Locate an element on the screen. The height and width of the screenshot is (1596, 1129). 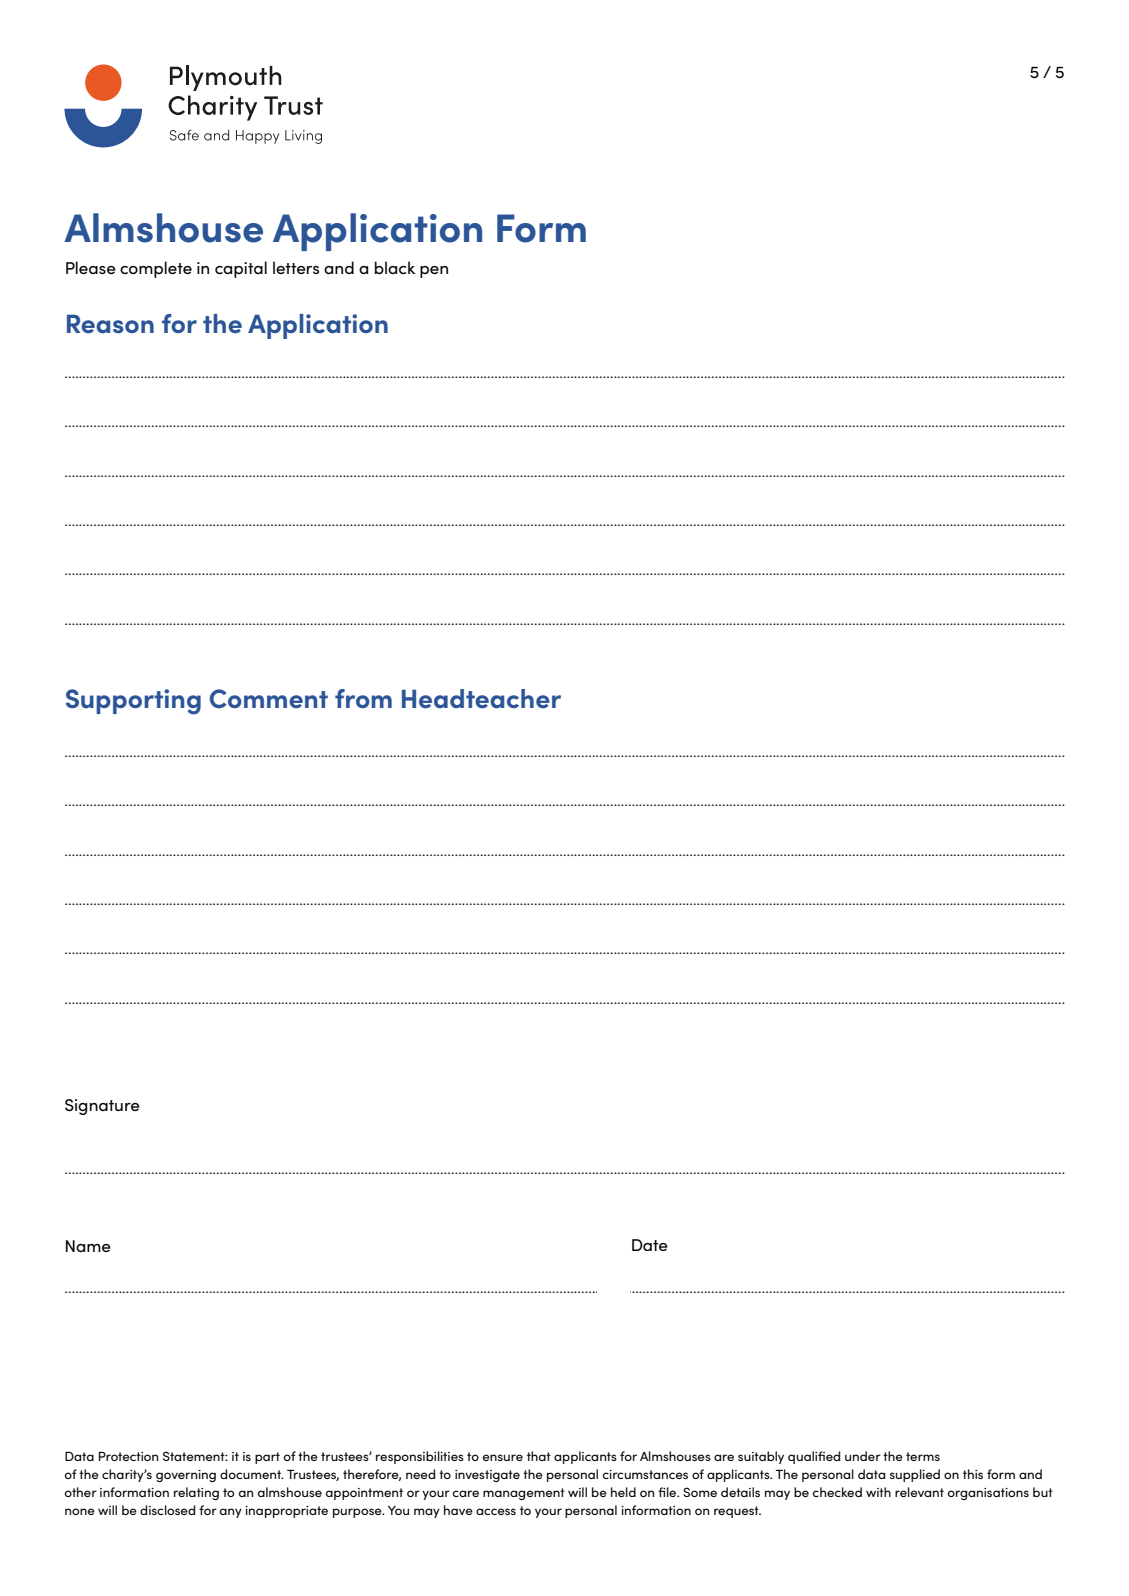
Comment is located at coordinates (269, 699).
